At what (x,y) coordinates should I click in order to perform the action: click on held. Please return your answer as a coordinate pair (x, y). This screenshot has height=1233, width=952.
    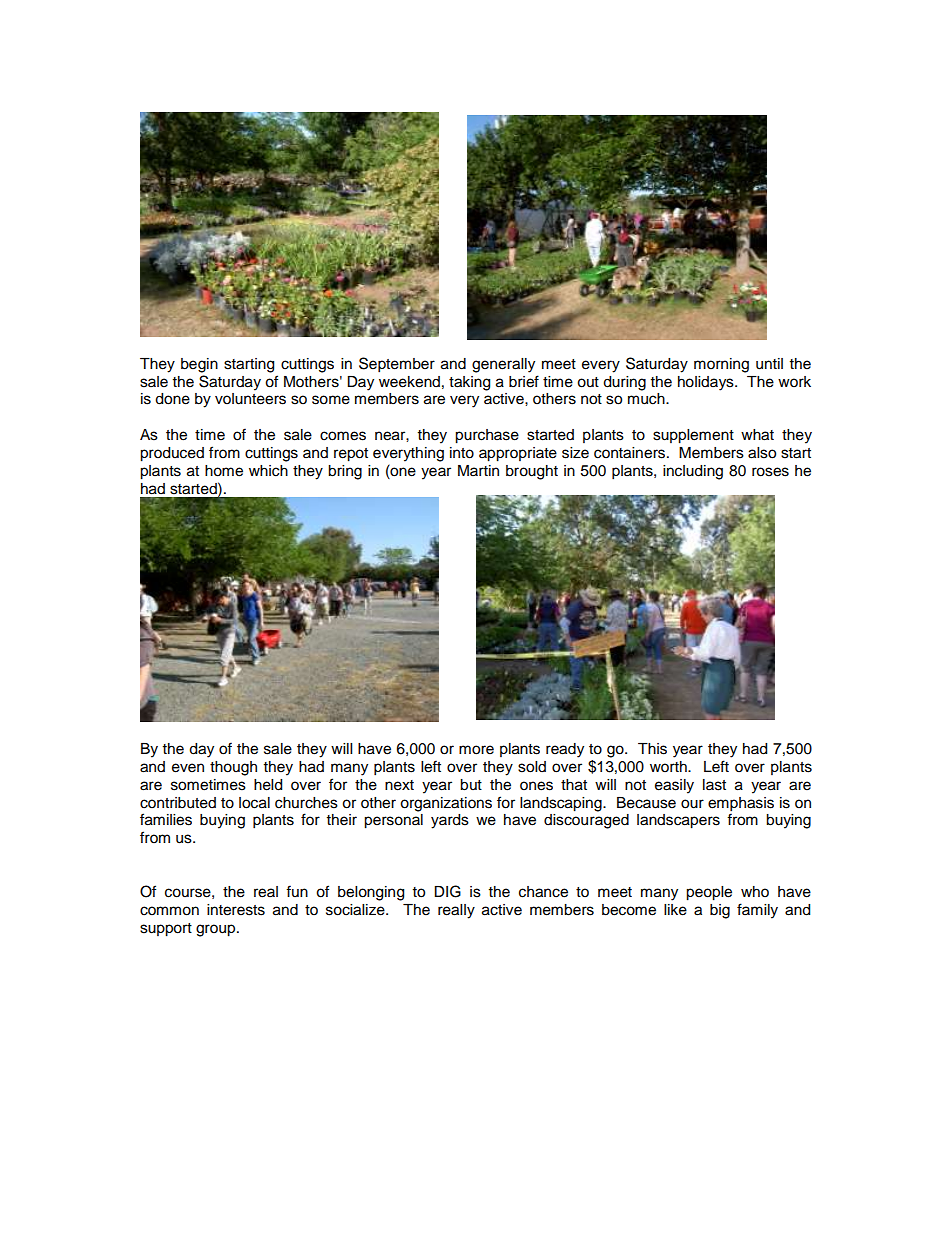
    Looking at the image, I should click on (268, 785).
